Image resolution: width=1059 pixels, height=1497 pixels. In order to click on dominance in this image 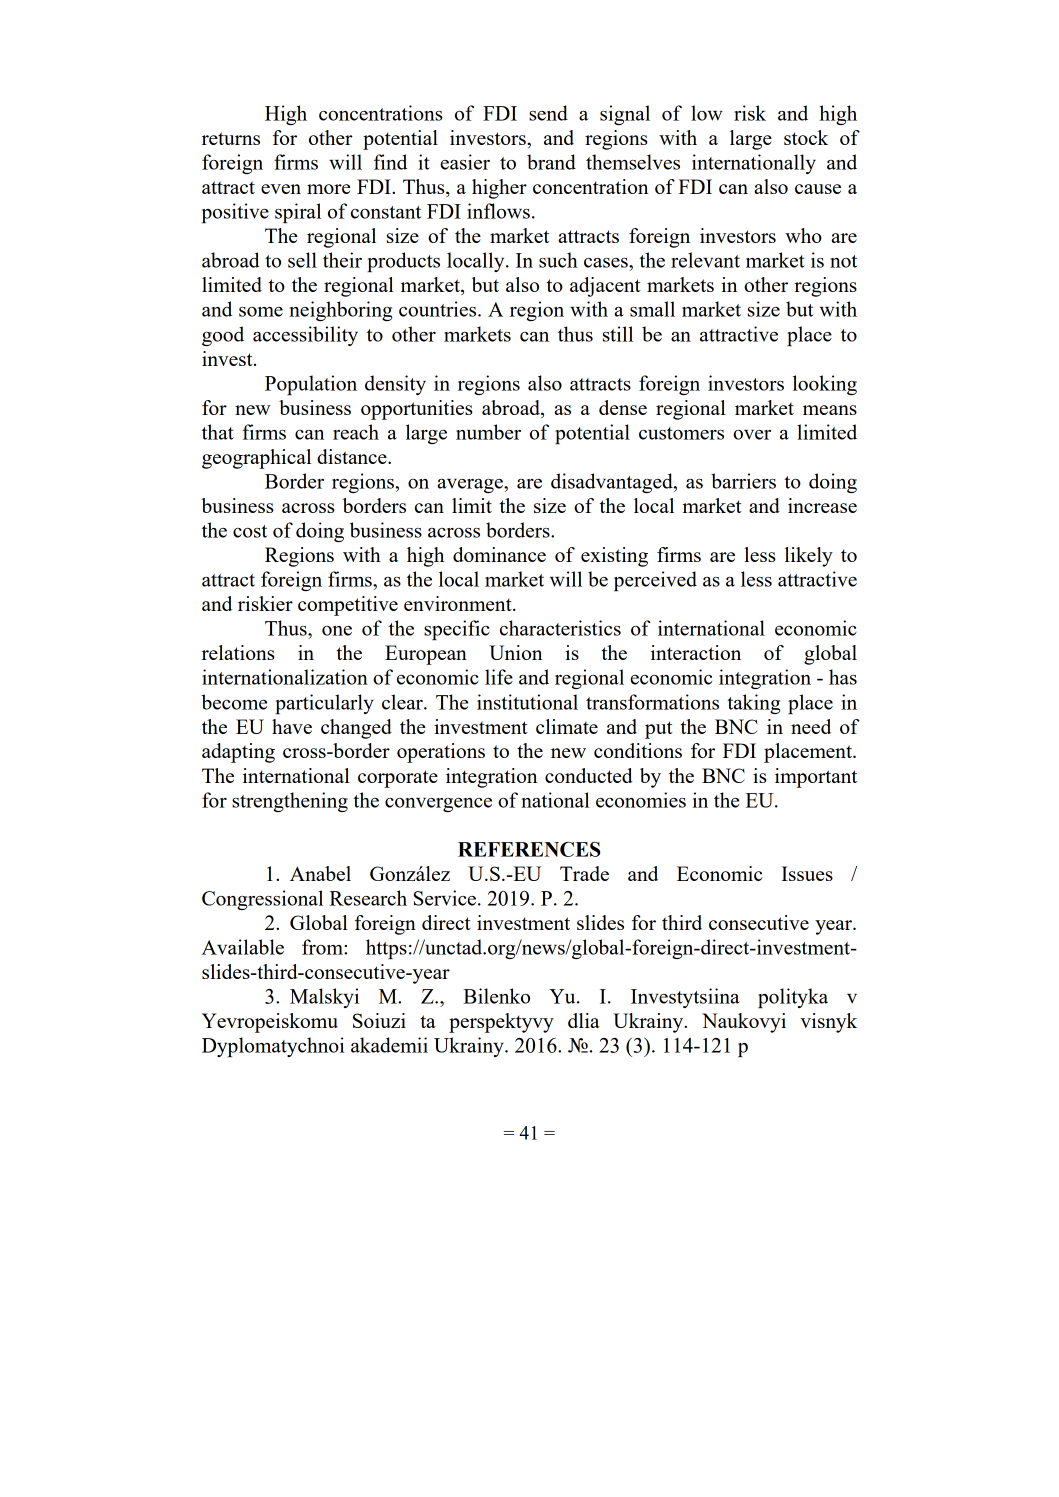, I will do `click(499, 554)`.
